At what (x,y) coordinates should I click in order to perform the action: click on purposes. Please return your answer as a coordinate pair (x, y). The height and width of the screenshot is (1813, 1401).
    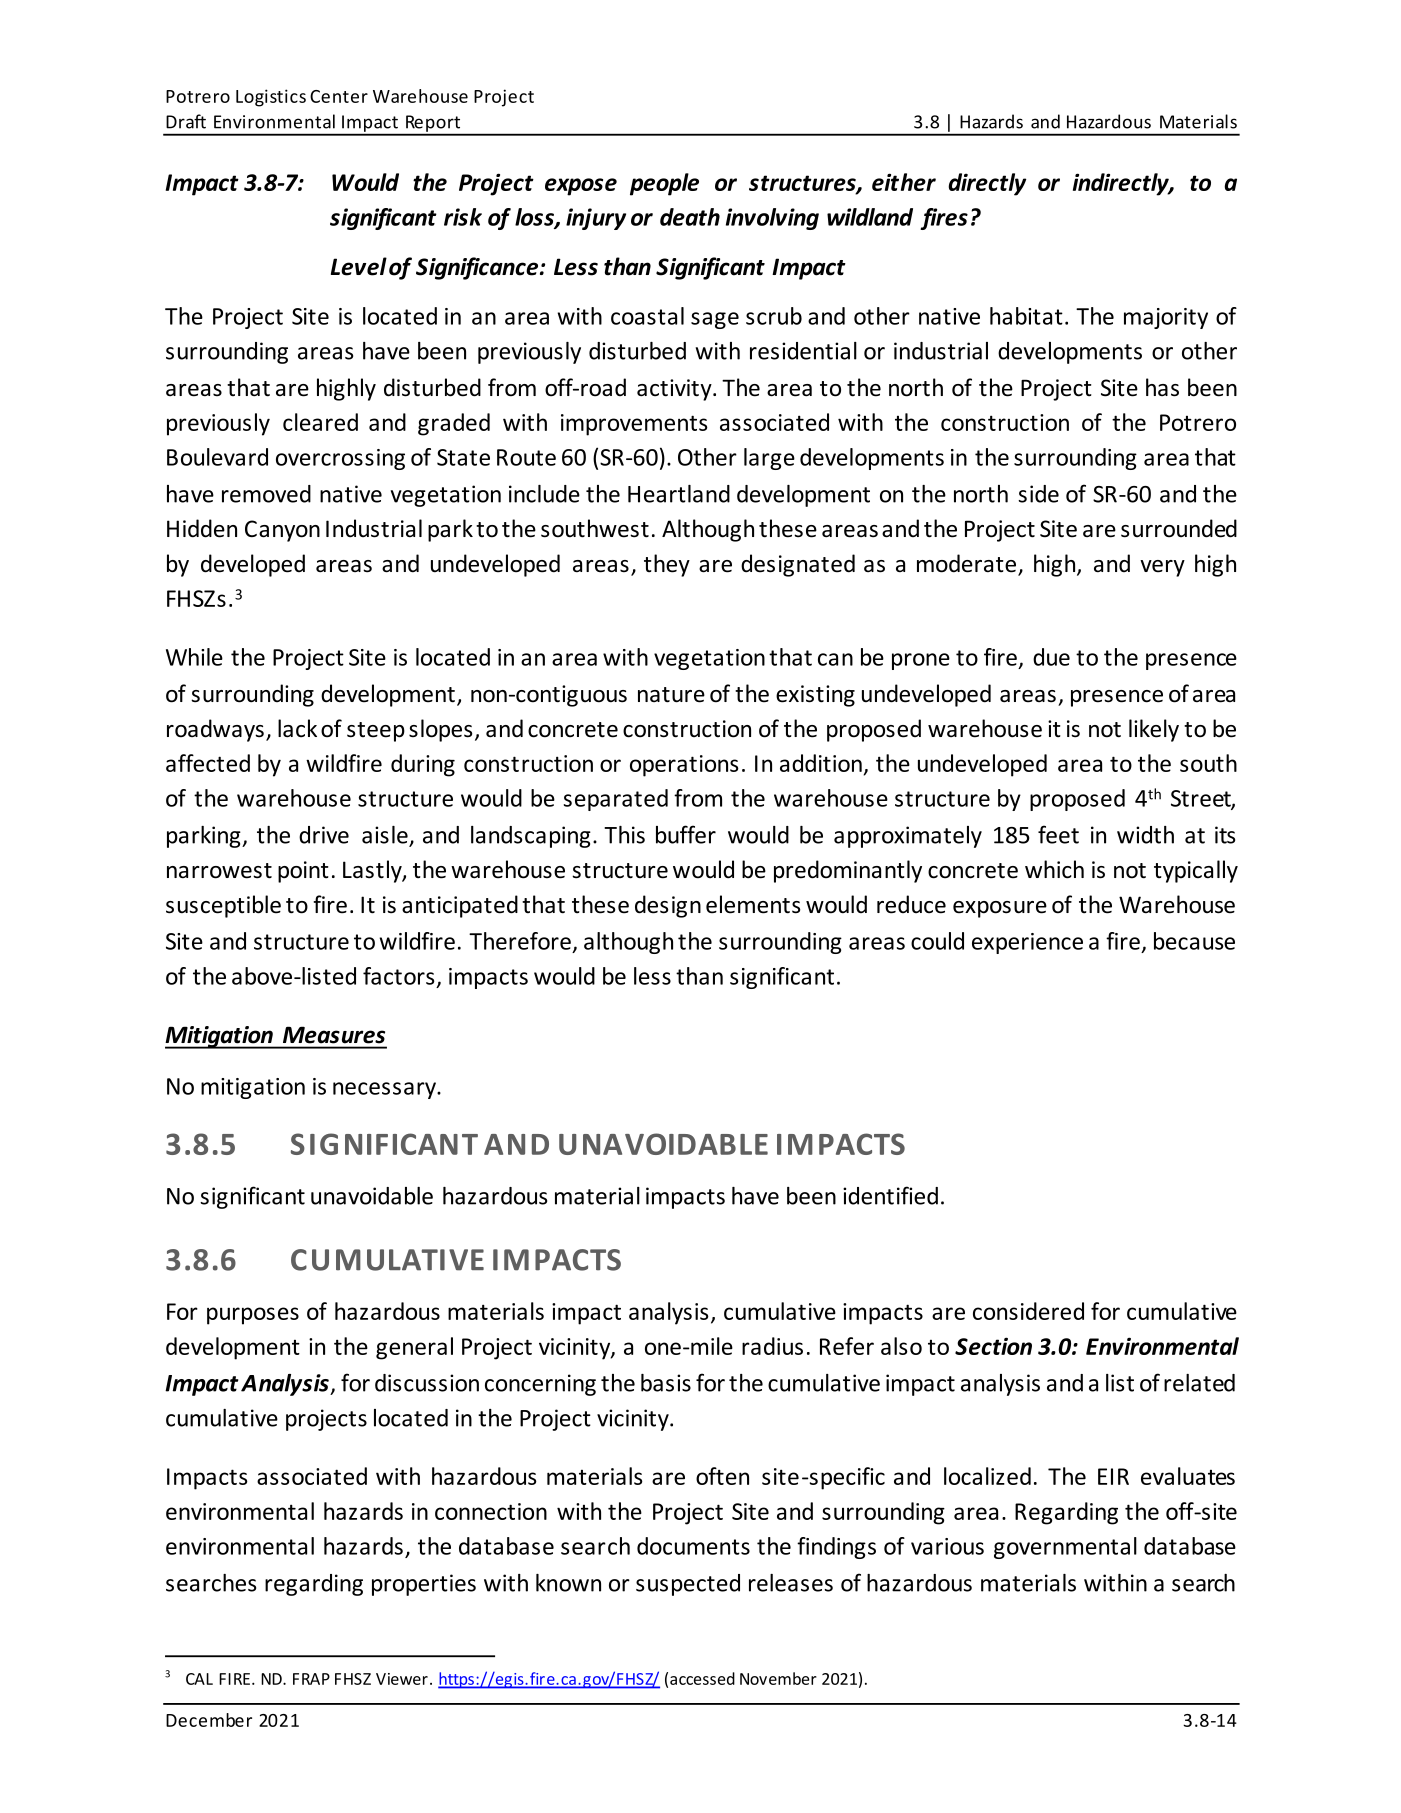
    Looking at the image, I should click on (253, 1316).
